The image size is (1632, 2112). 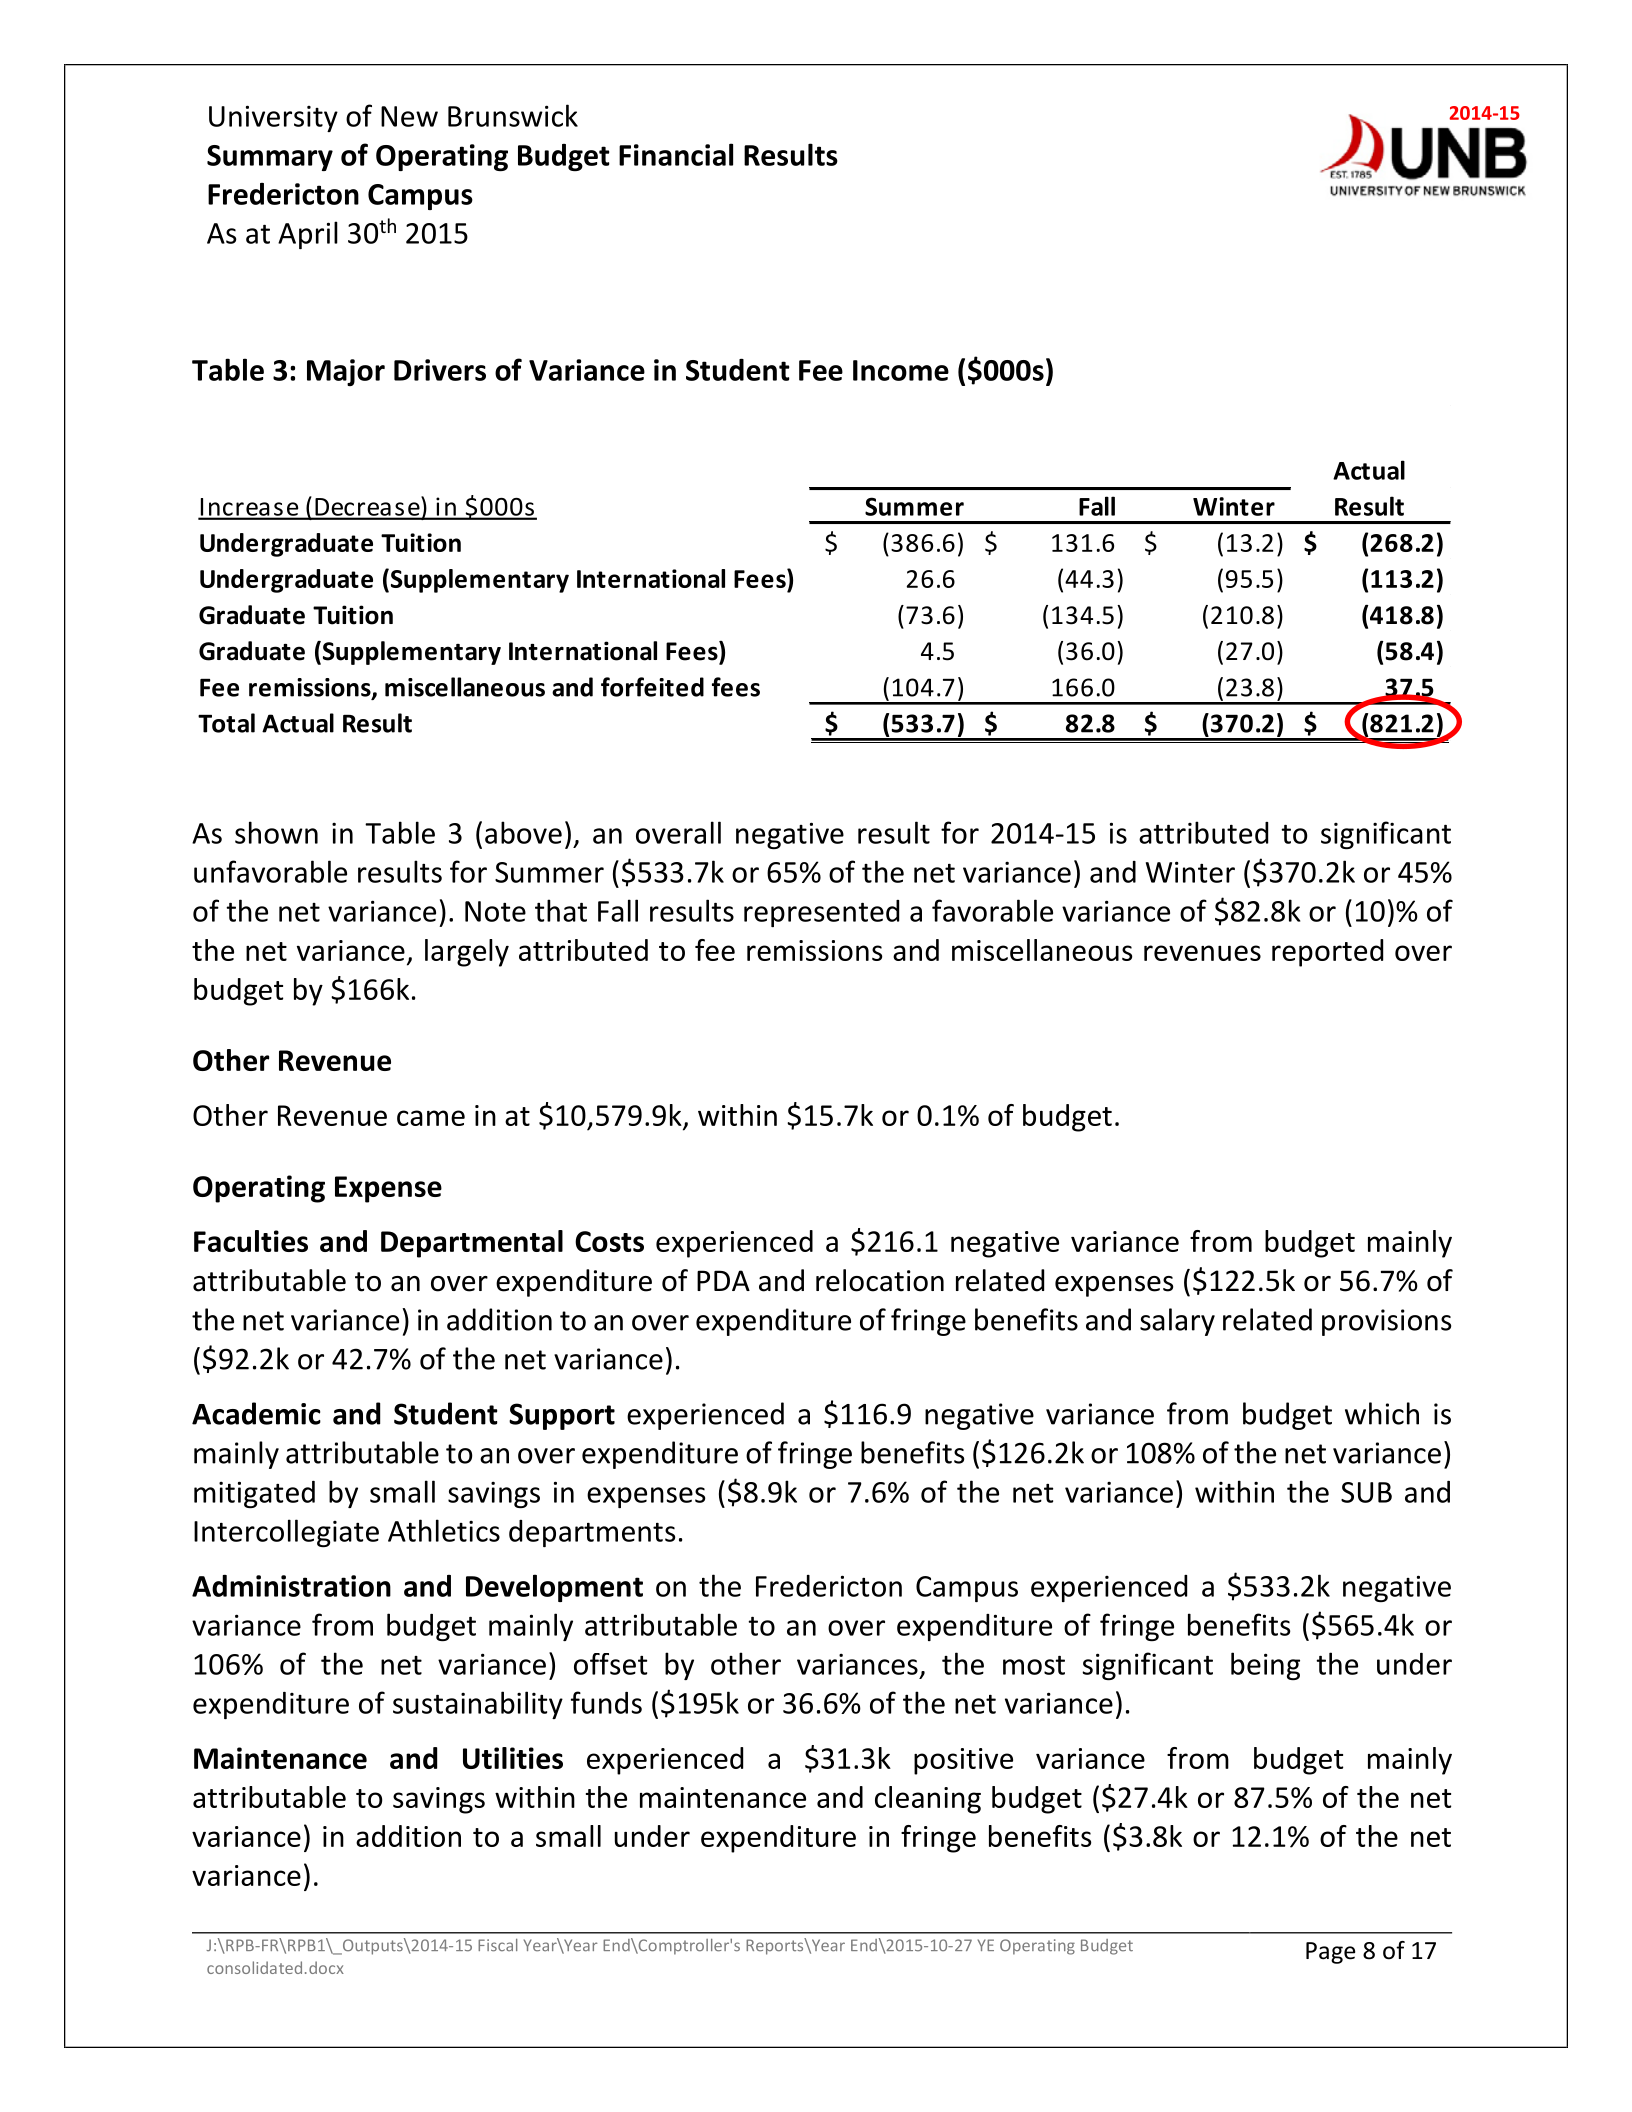 What do you see at coordinates (497, 1945) in the screenshot?
I see `Fiscal` at bounding box center [497, 1945].
